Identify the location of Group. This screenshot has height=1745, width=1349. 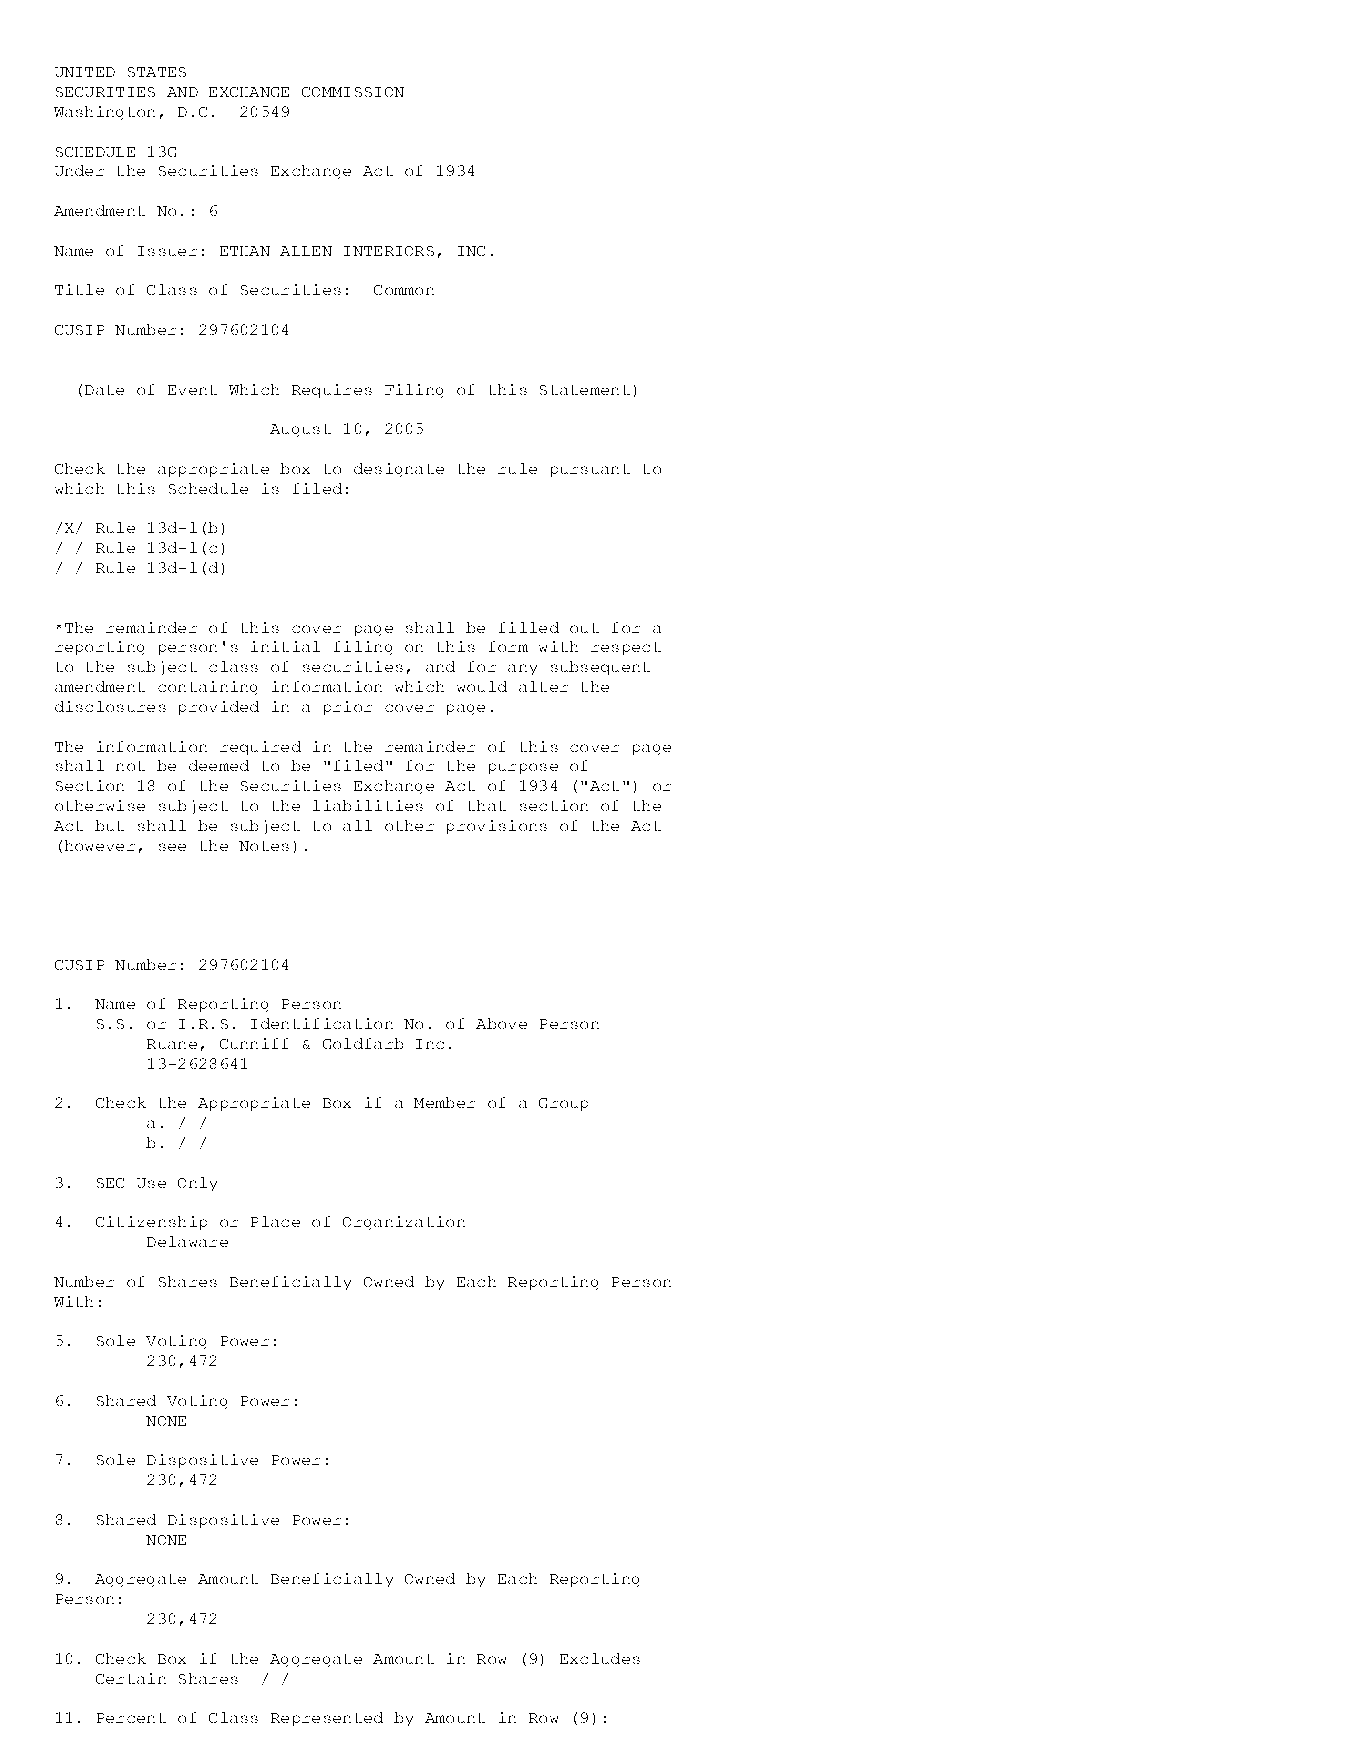
(563, 1104).
